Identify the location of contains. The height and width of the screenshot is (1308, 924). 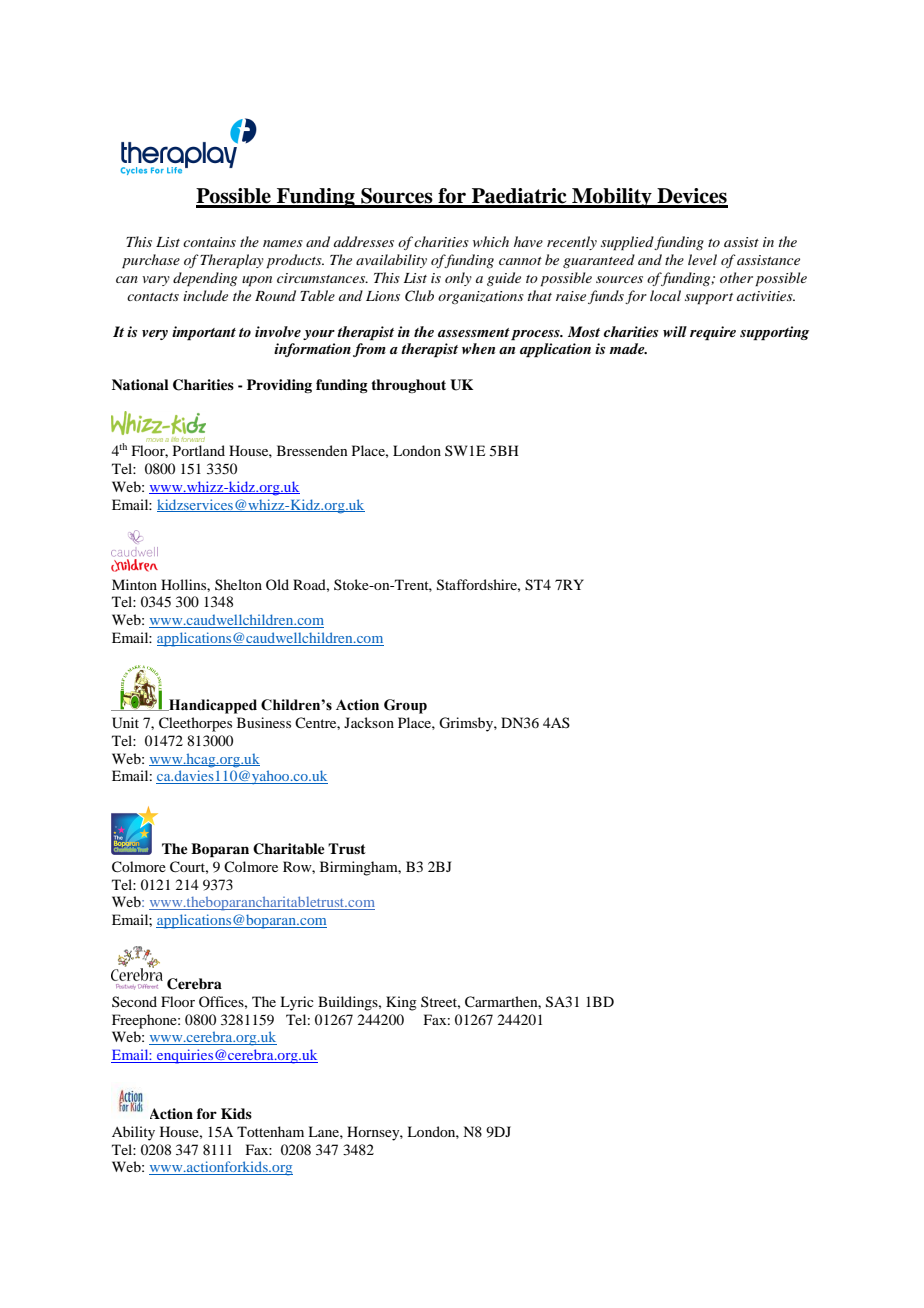
(209, 242).
